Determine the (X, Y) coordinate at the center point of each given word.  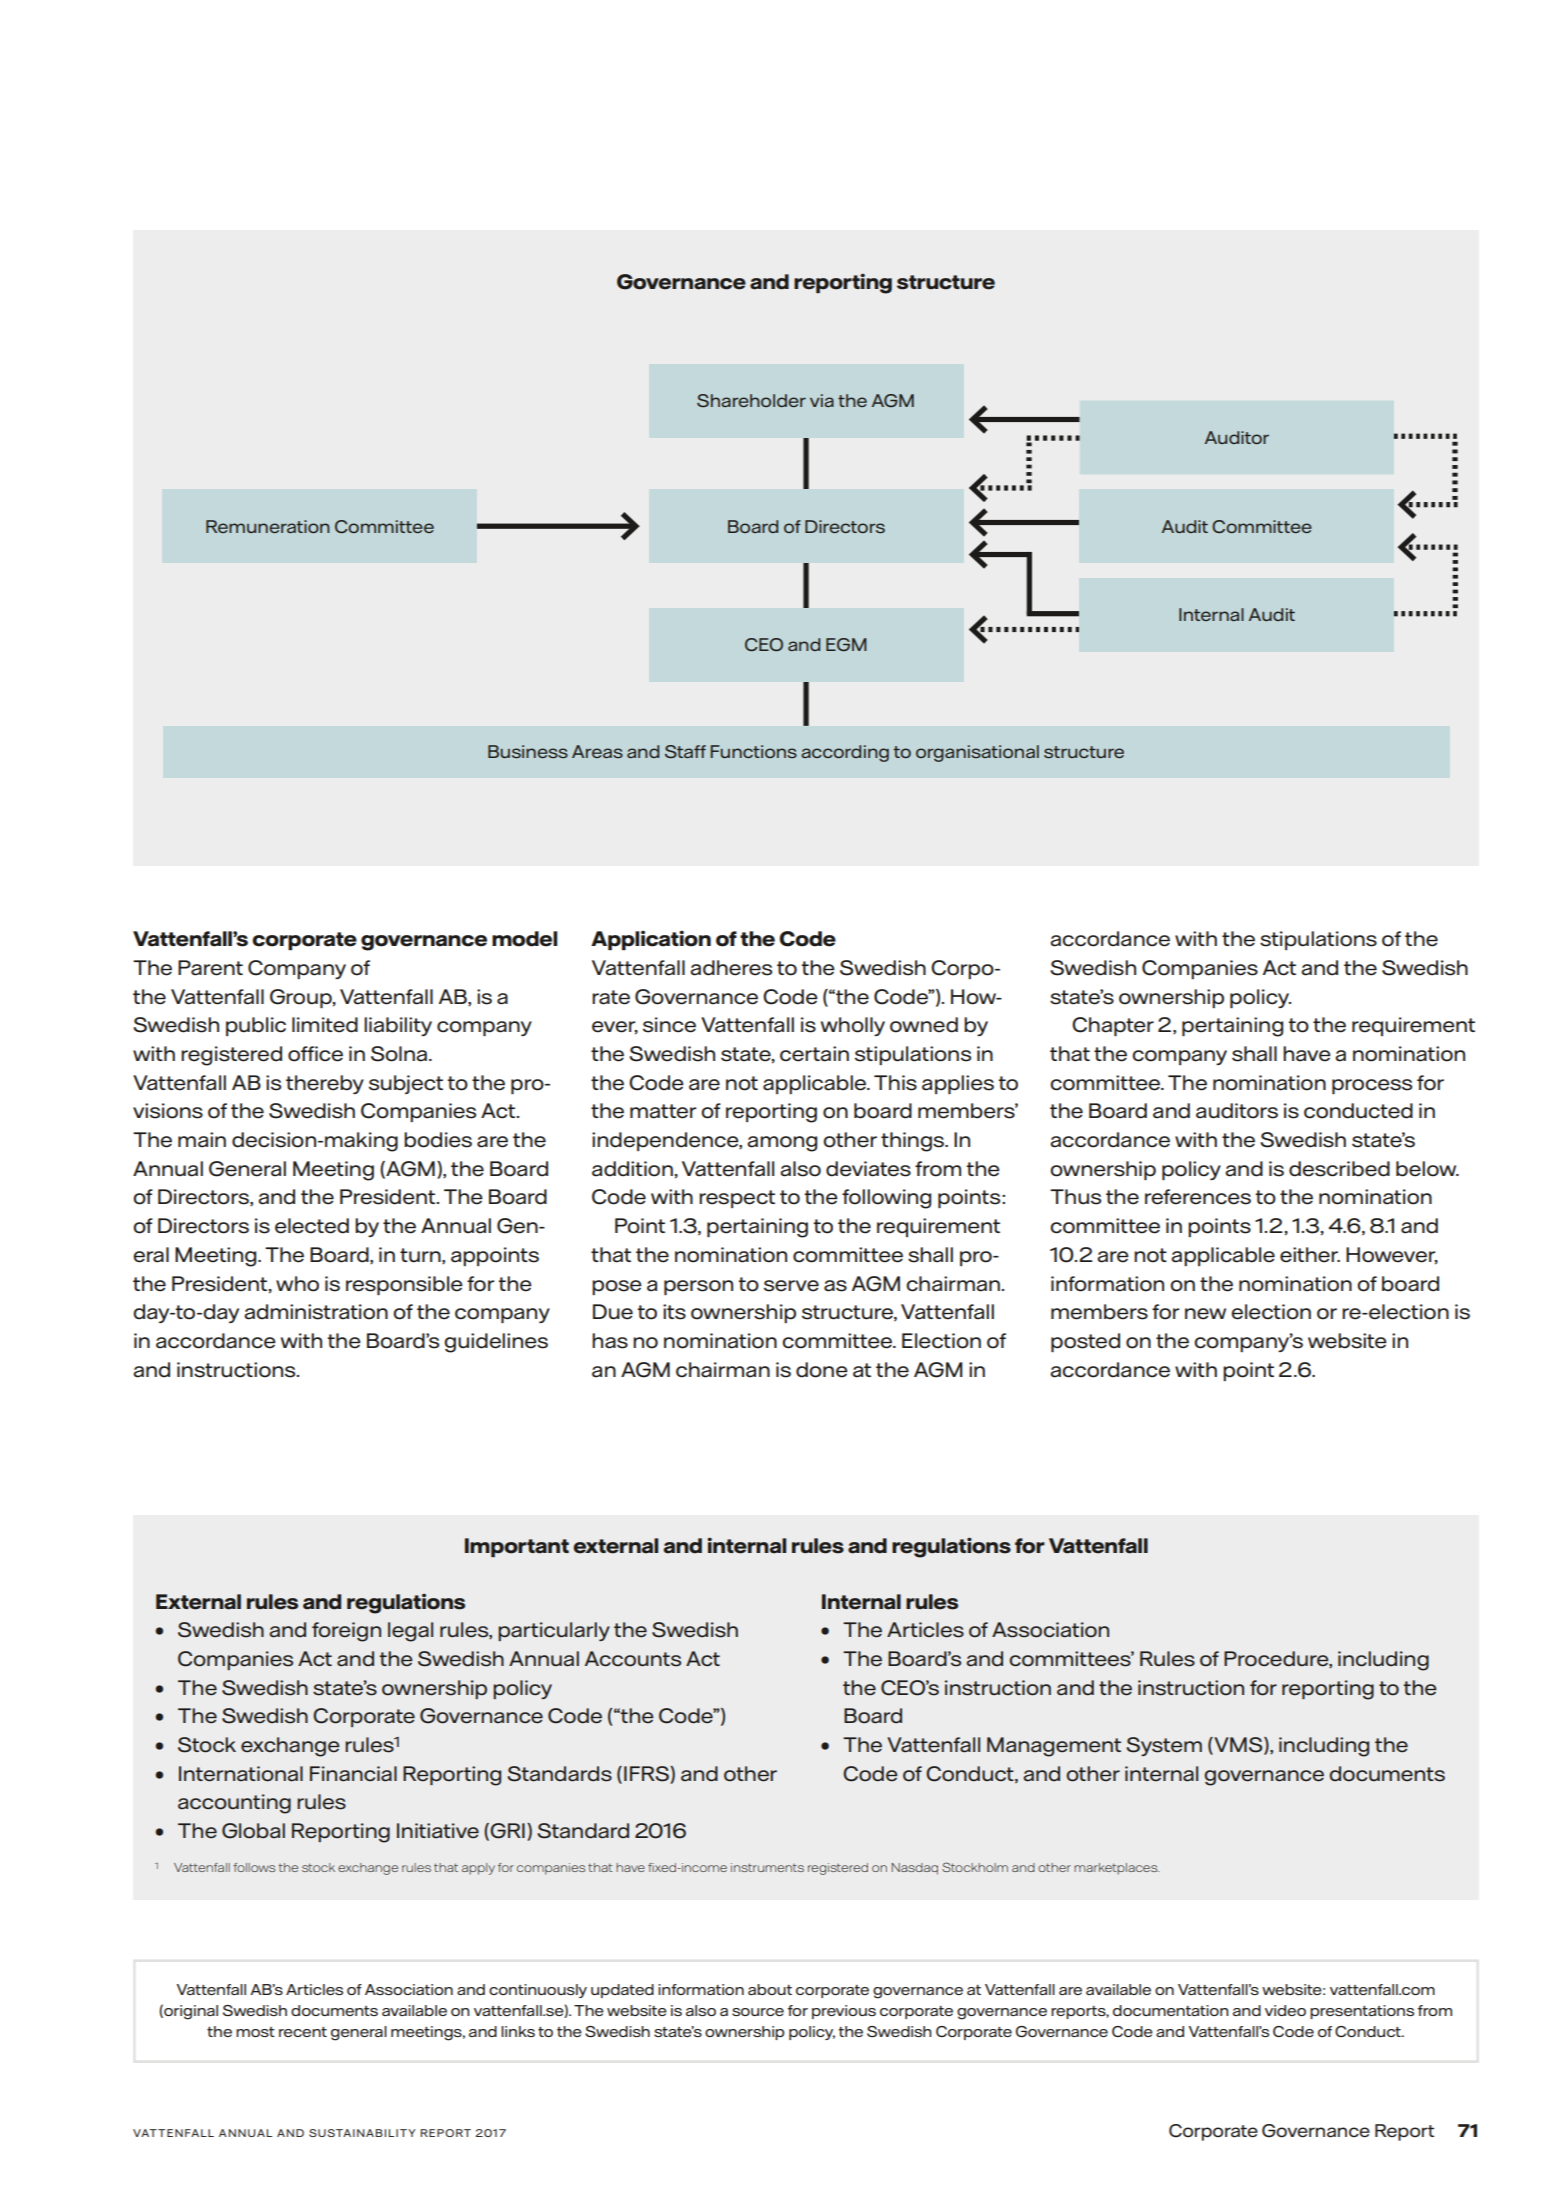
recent (303, 2032)
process (1372, 1086)
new (1205, 1314)
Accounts (633, 1659)
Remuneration (268, 526)
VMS (1238, 1746)
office (315, 1054)
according (845, 753)
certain (814, 1054)
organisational (977, 753)
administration (316, 1312)
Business (528, 751)
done (822, 1370)
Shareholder (751, 400)
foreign (346, 1632)
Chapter (1113, 1026)
